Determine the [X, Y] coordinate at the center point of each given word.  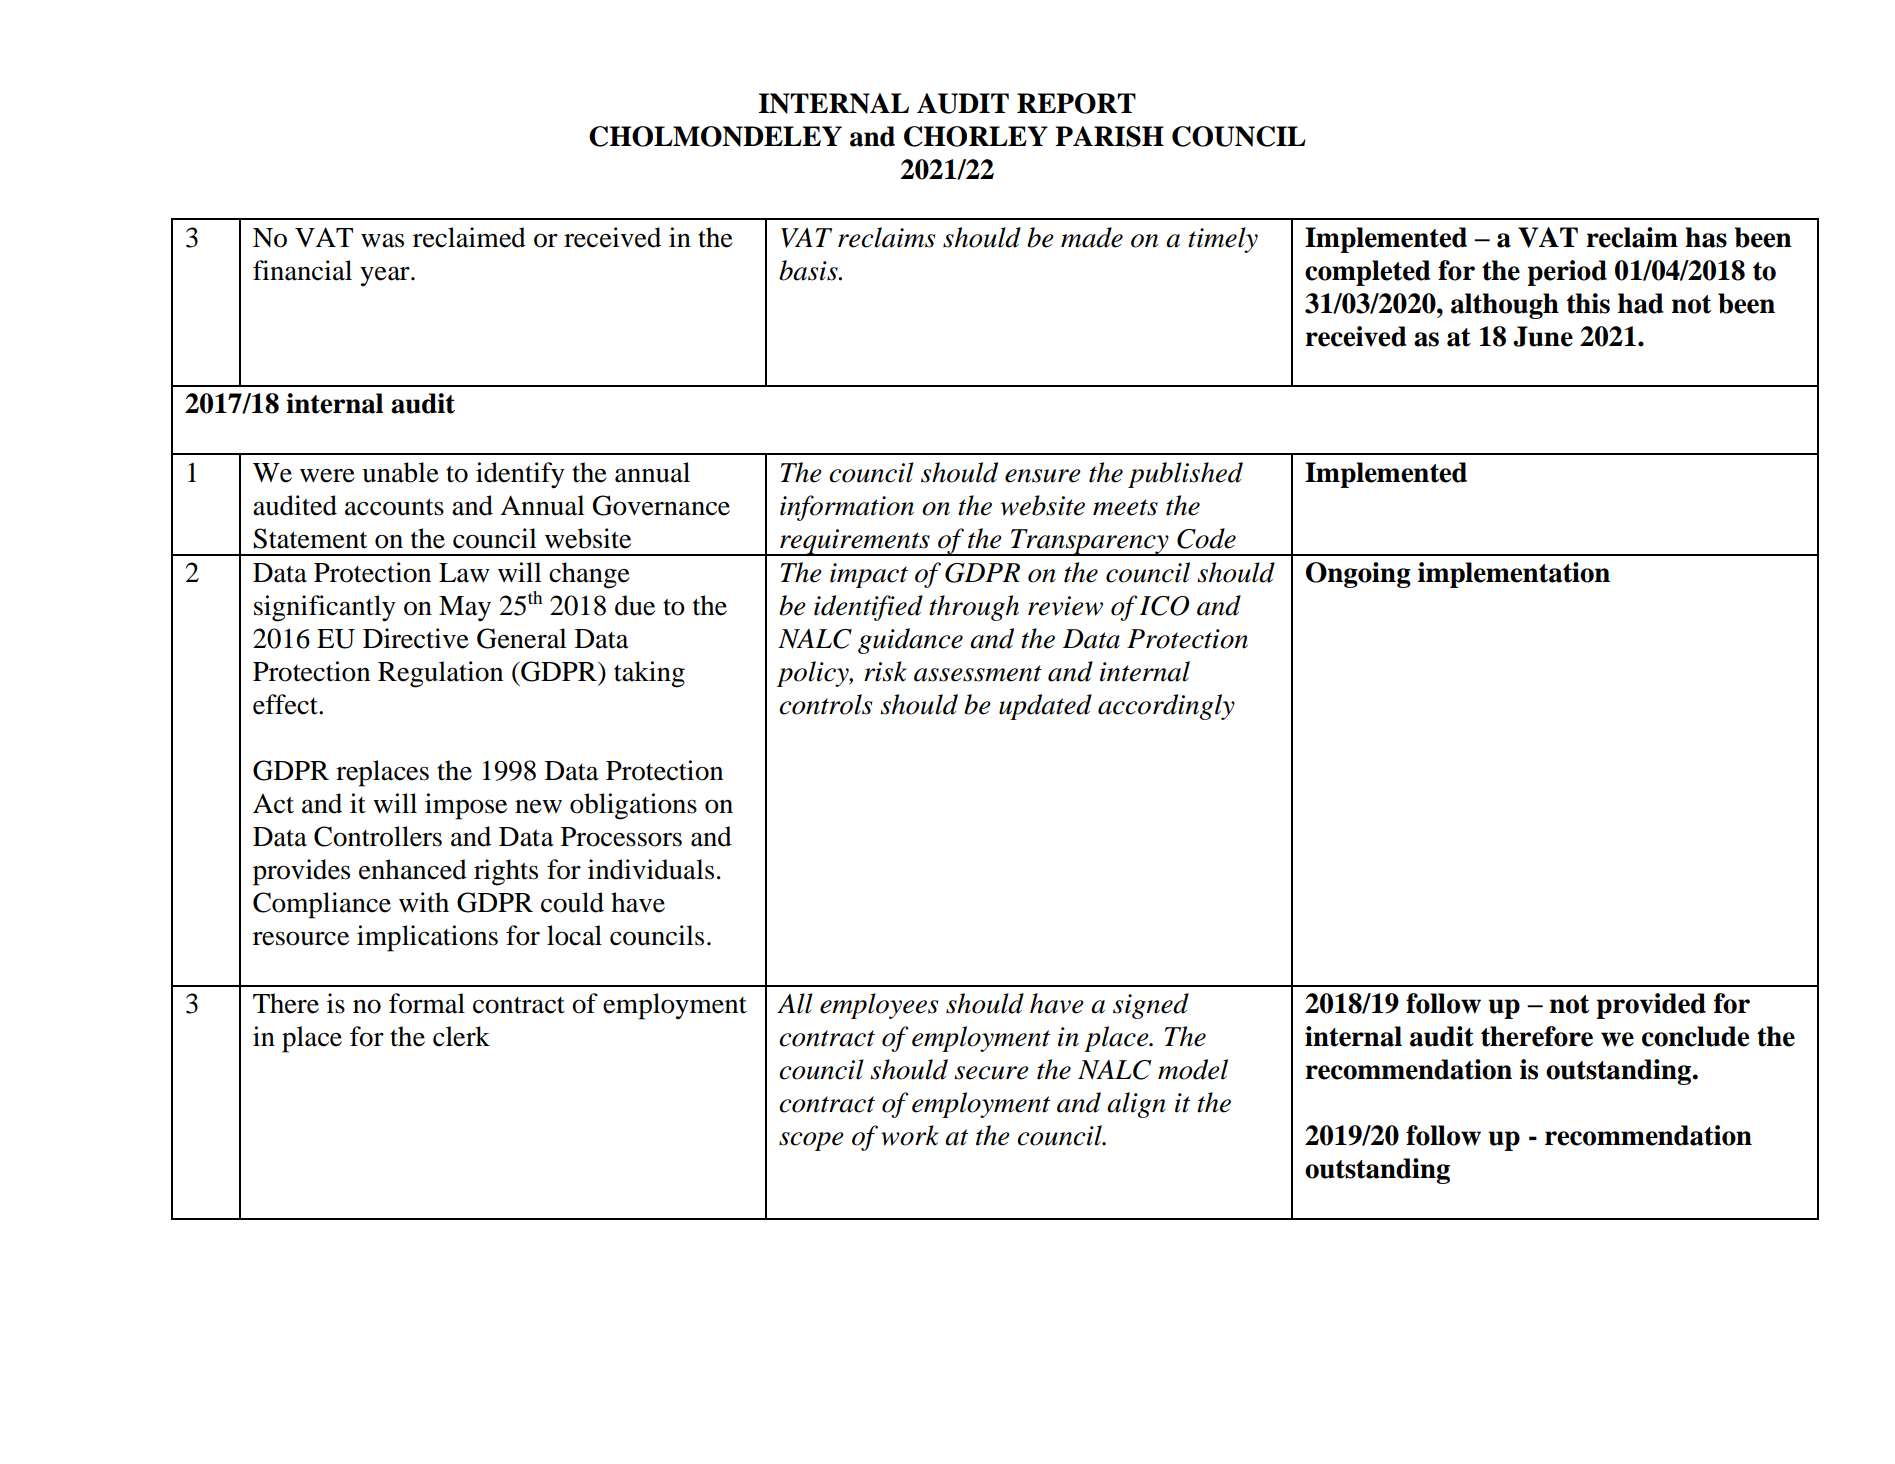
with [424, 902]
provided [1651, 1006]
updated [1045, 707]
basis [809, 270]
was [382, 240]
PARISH [1109, 136]
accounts [394, 507]
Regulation [440, 674]
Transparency [1090, 542]
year [386, 276]
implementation [1514, 575]
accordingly [1166, 707]
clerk [461, 1036]
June [1543, 336]
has [1706, 237]
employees [879, 1006]
